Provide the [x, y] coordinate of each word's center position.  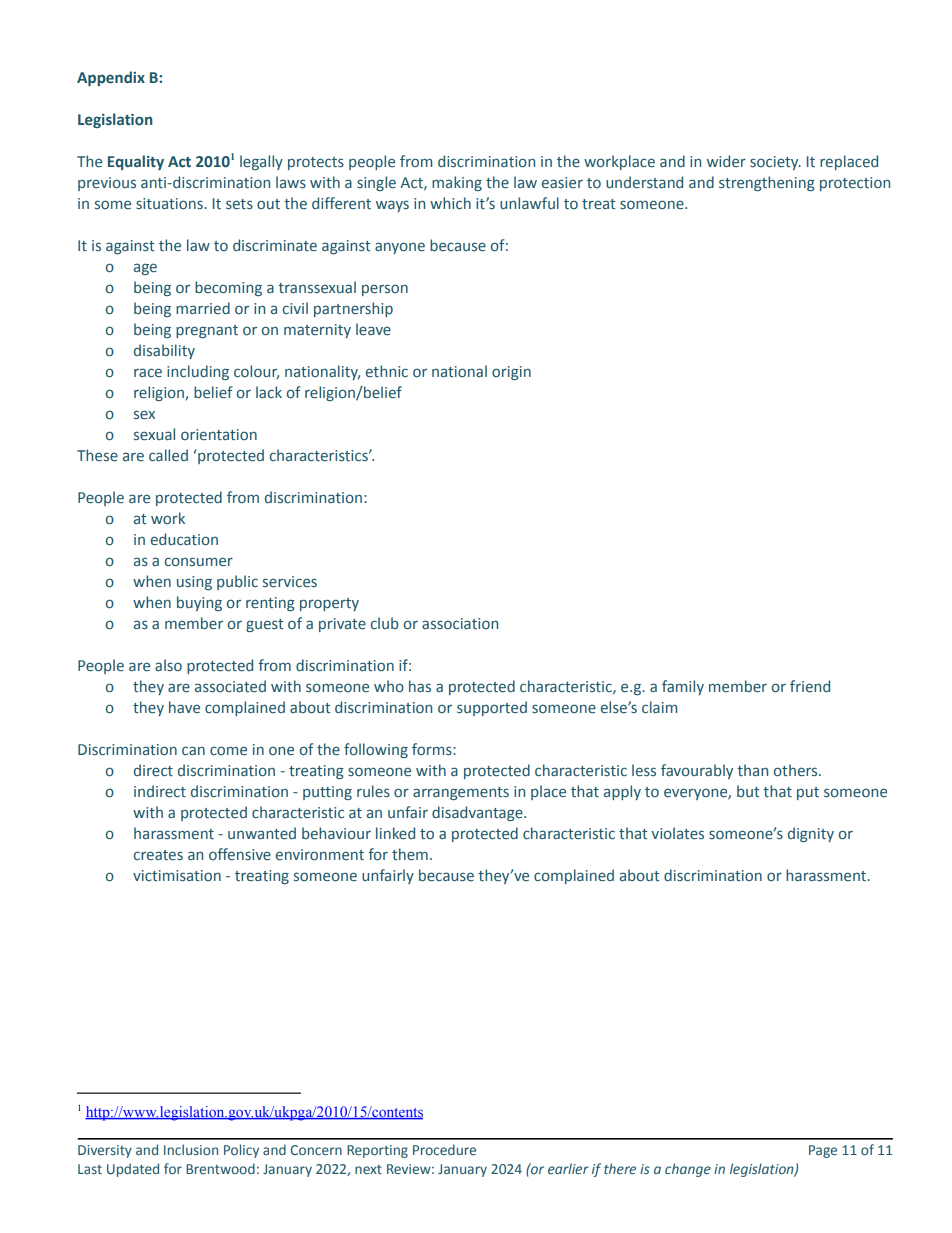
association [460, 624]
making [457, 183]
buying [199, 603]
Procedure [444, 1149]
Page [823, 1151]
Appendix [111, 78]
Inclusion [191, 1149]
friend [810, 686]
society [775, 163]
